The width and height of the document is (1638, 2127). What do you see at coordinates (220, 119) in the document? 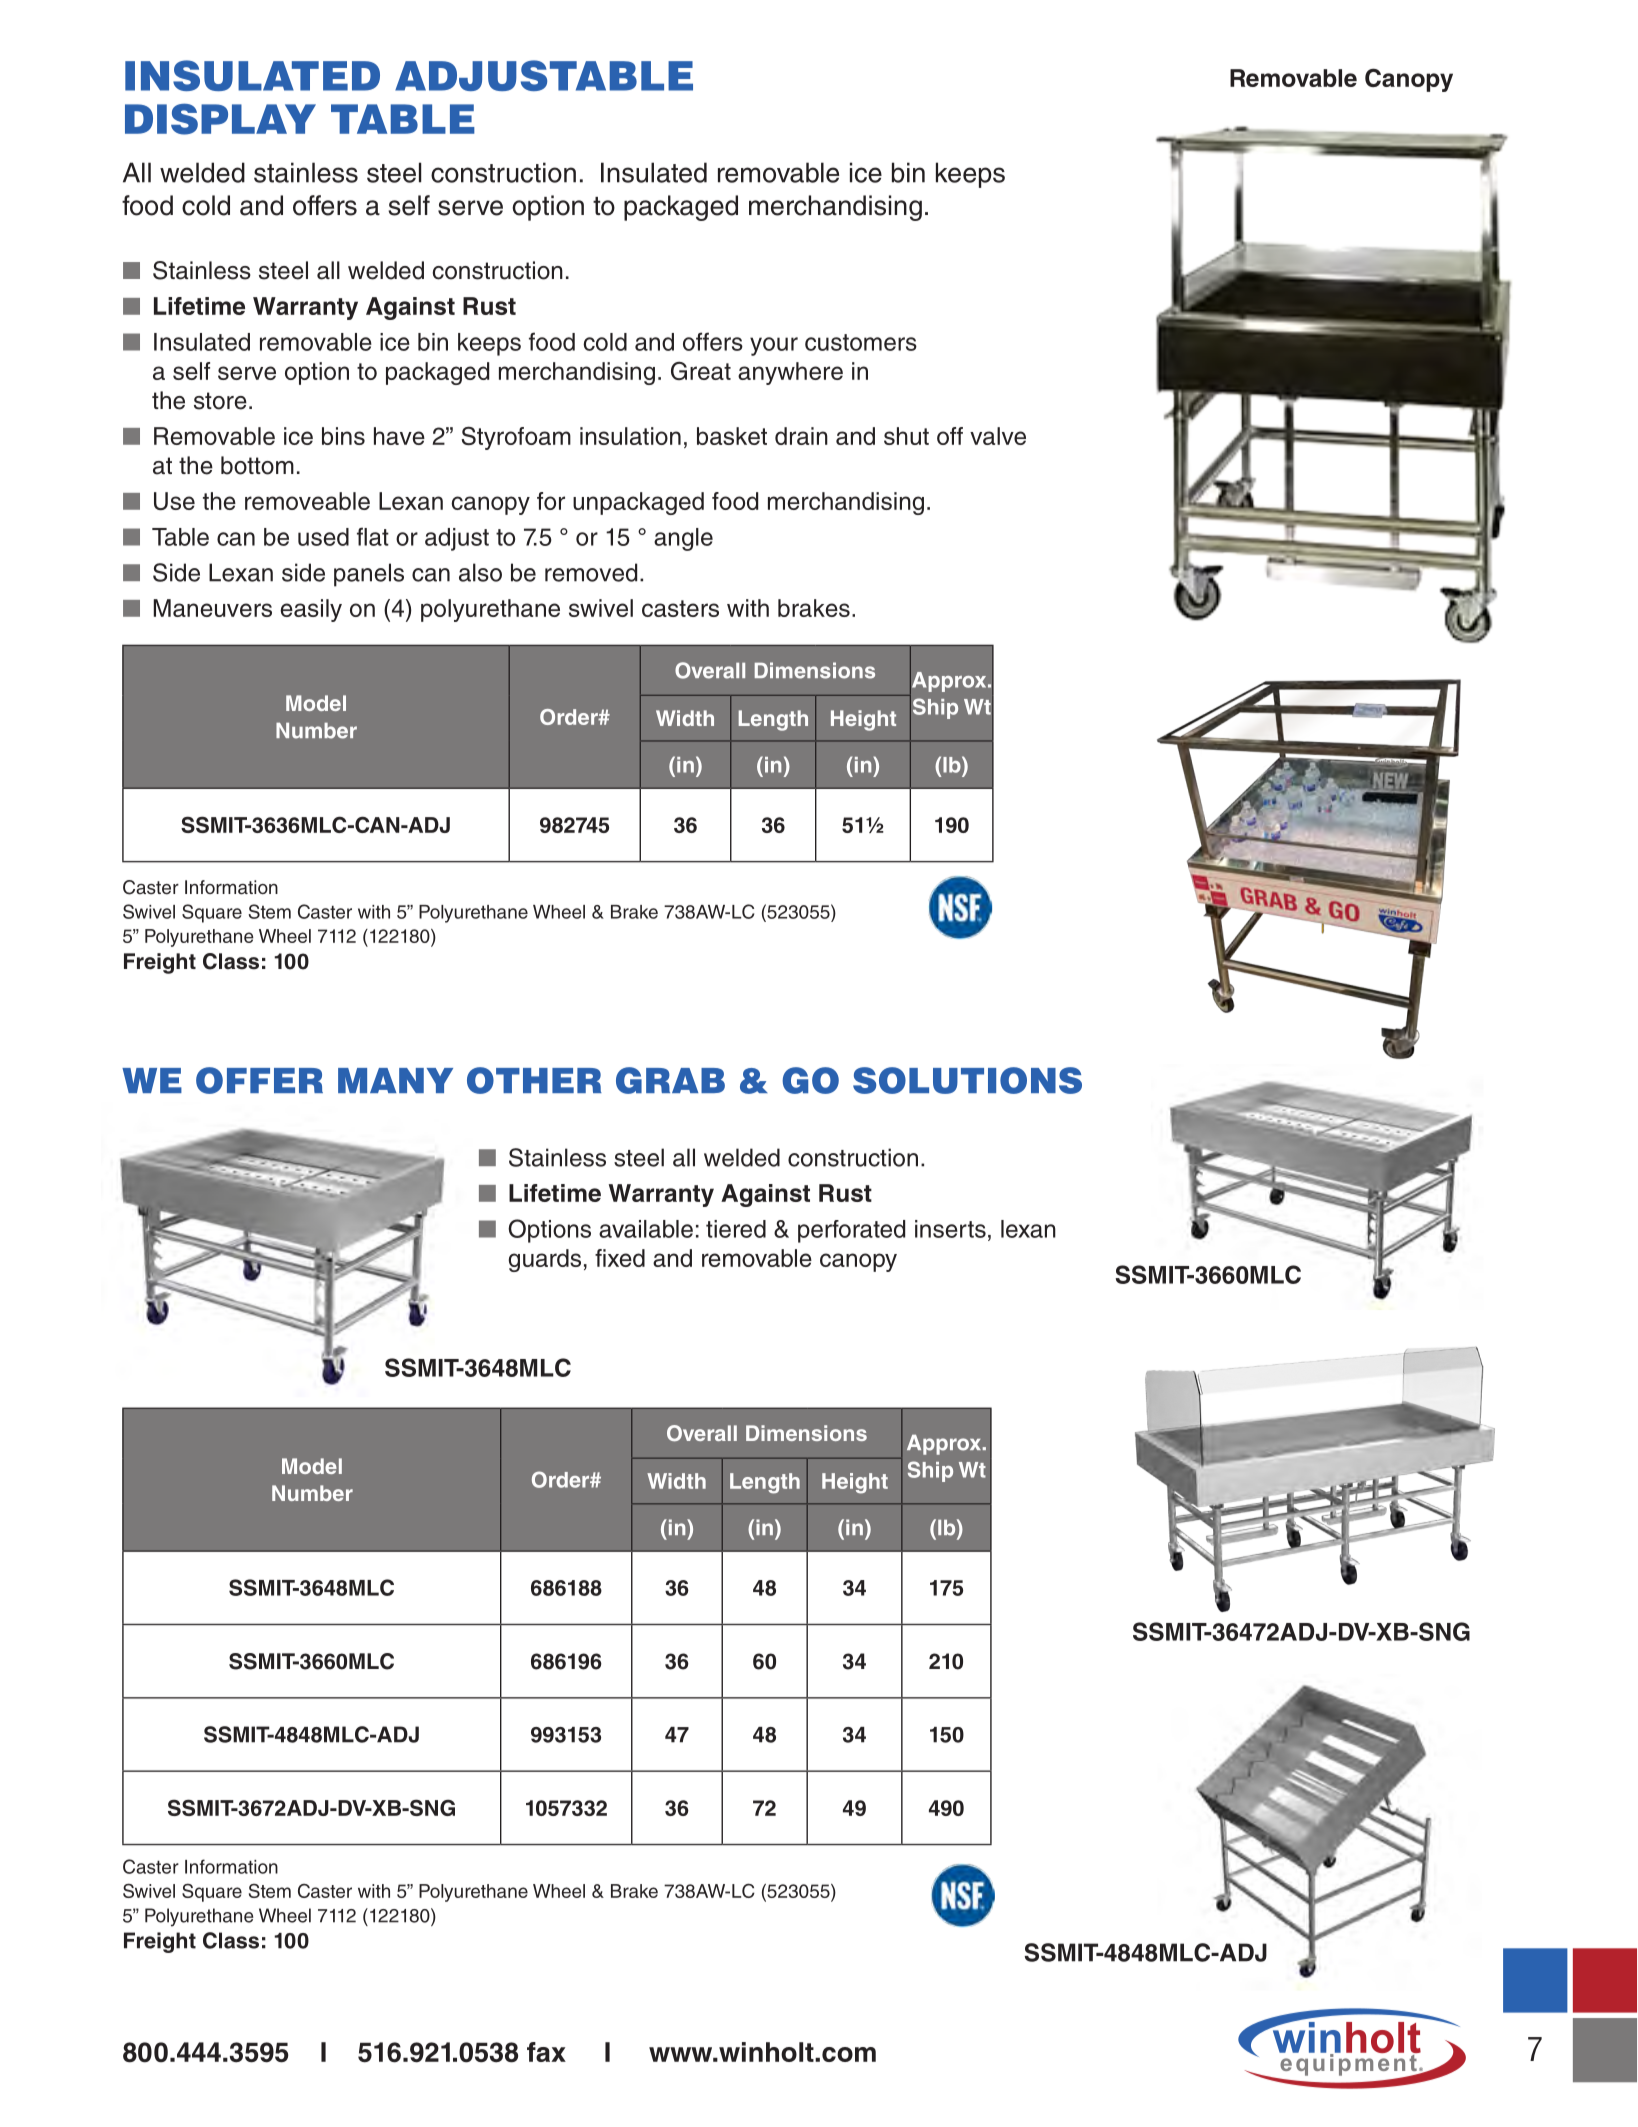
I see `DISPLAY` at bounding box center [220, 119].
